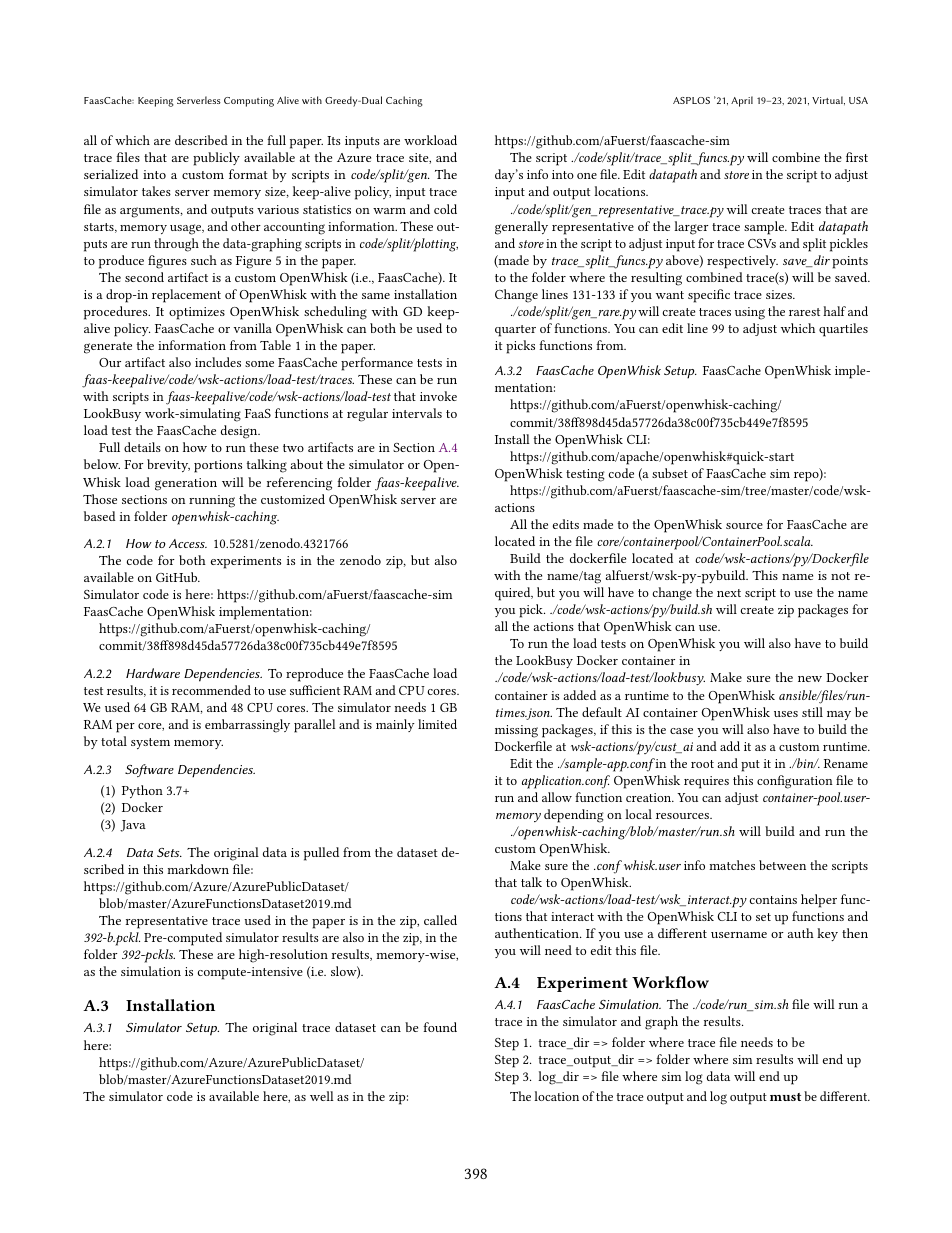  Describe the element at coordinates (216, 159) in the image. I see `publicly` at that location.
